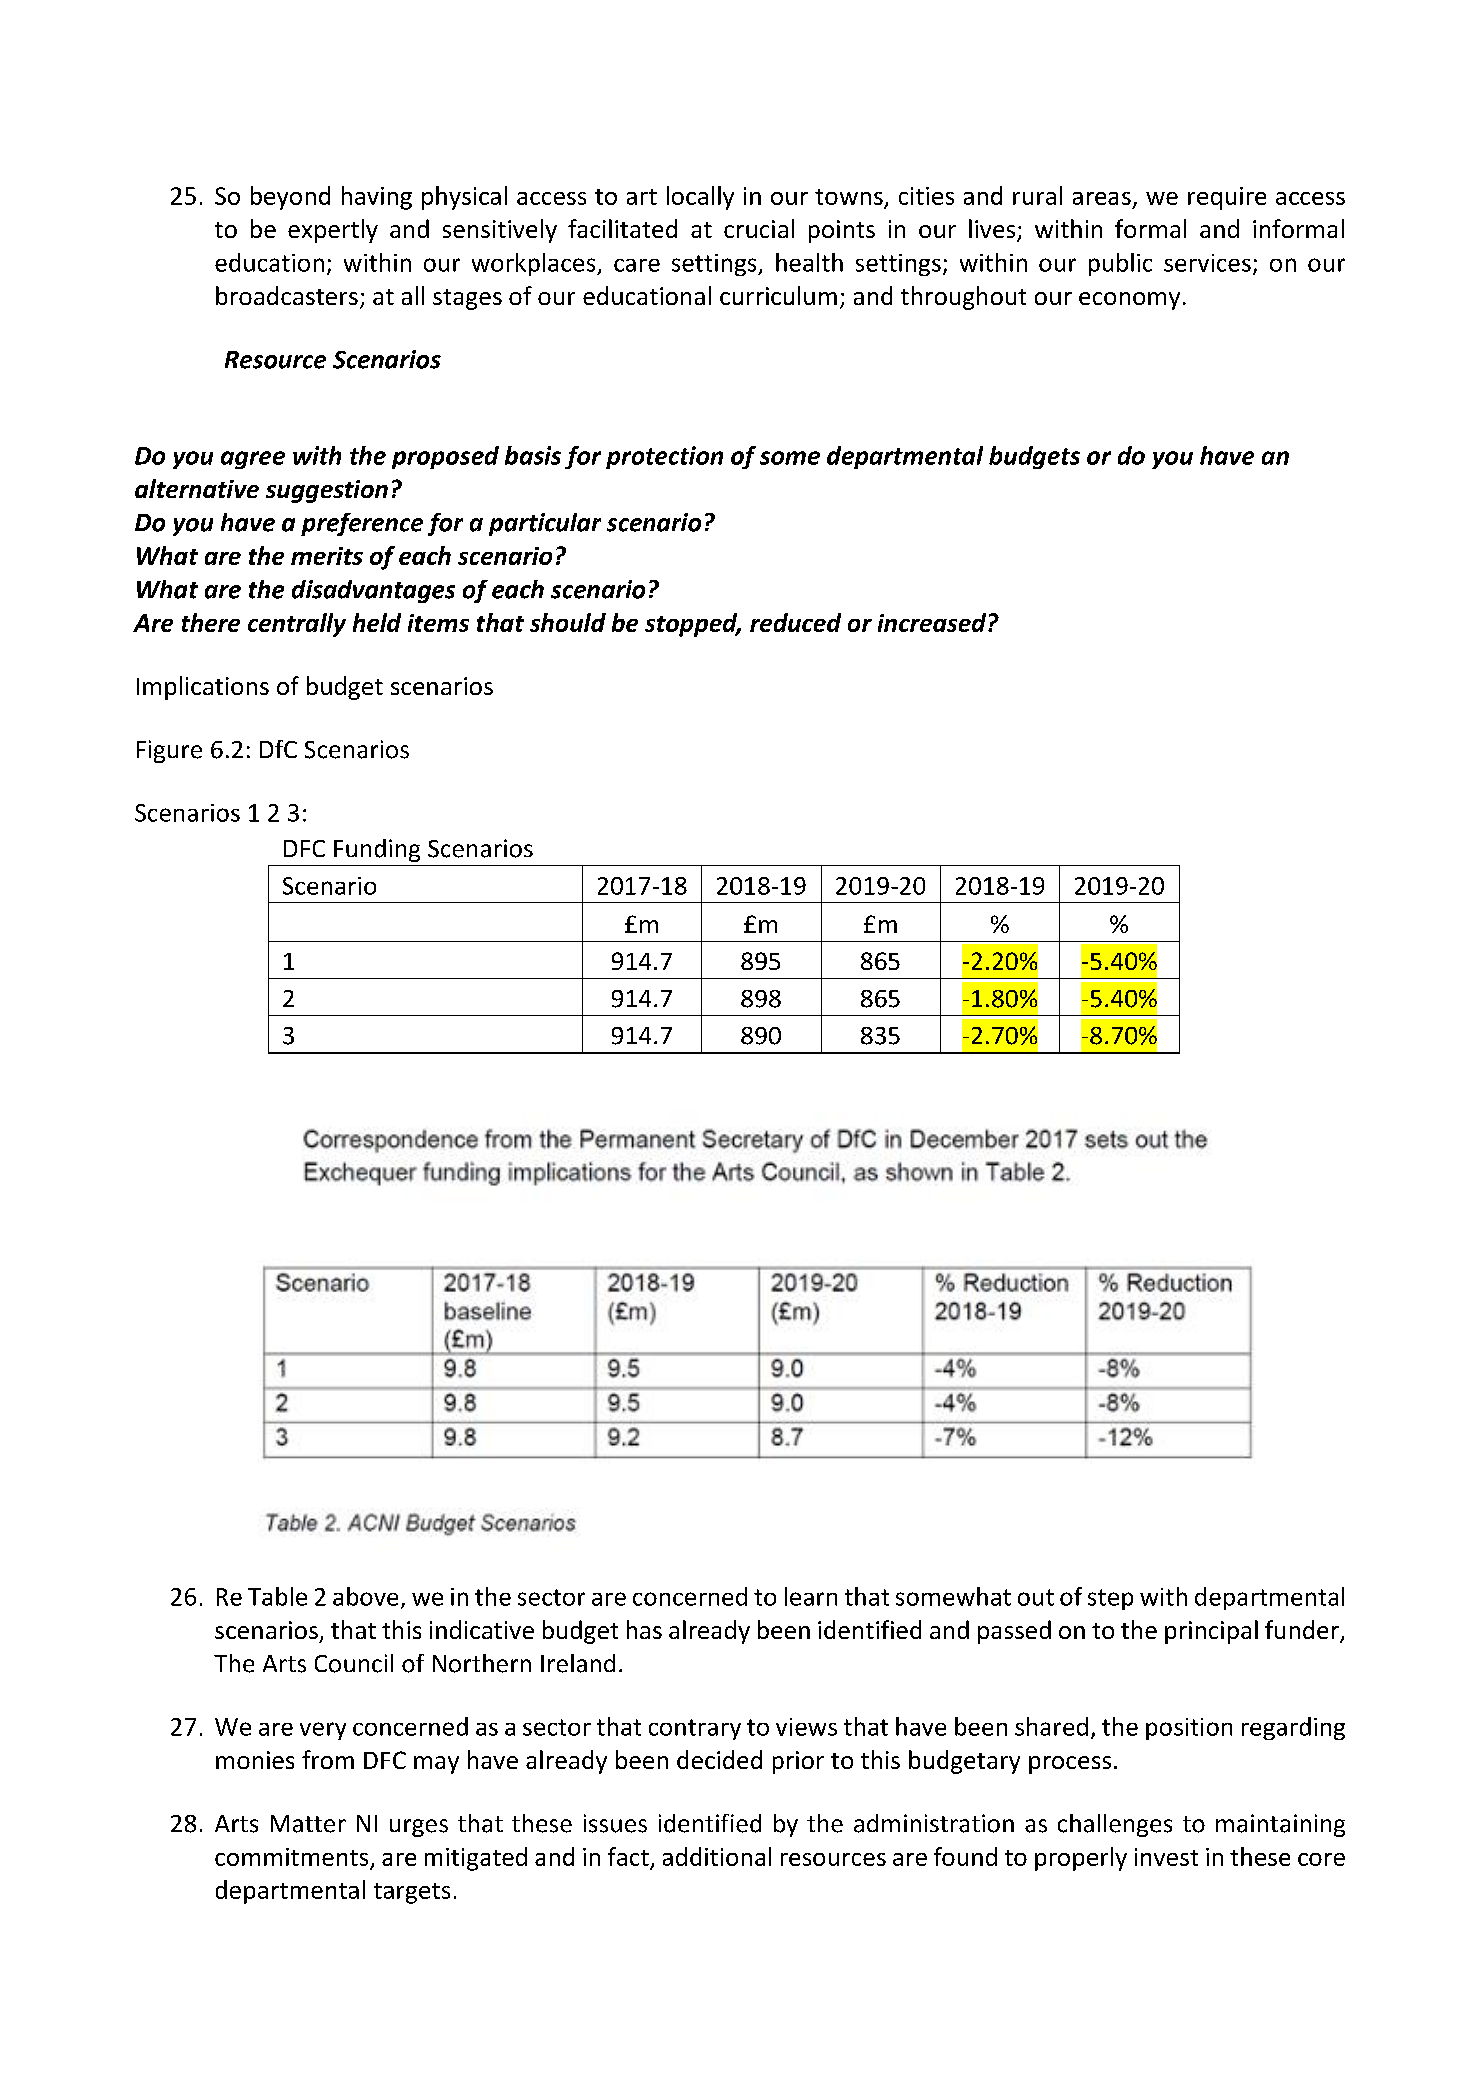  I want to click on Funding, so click(377, 850).
